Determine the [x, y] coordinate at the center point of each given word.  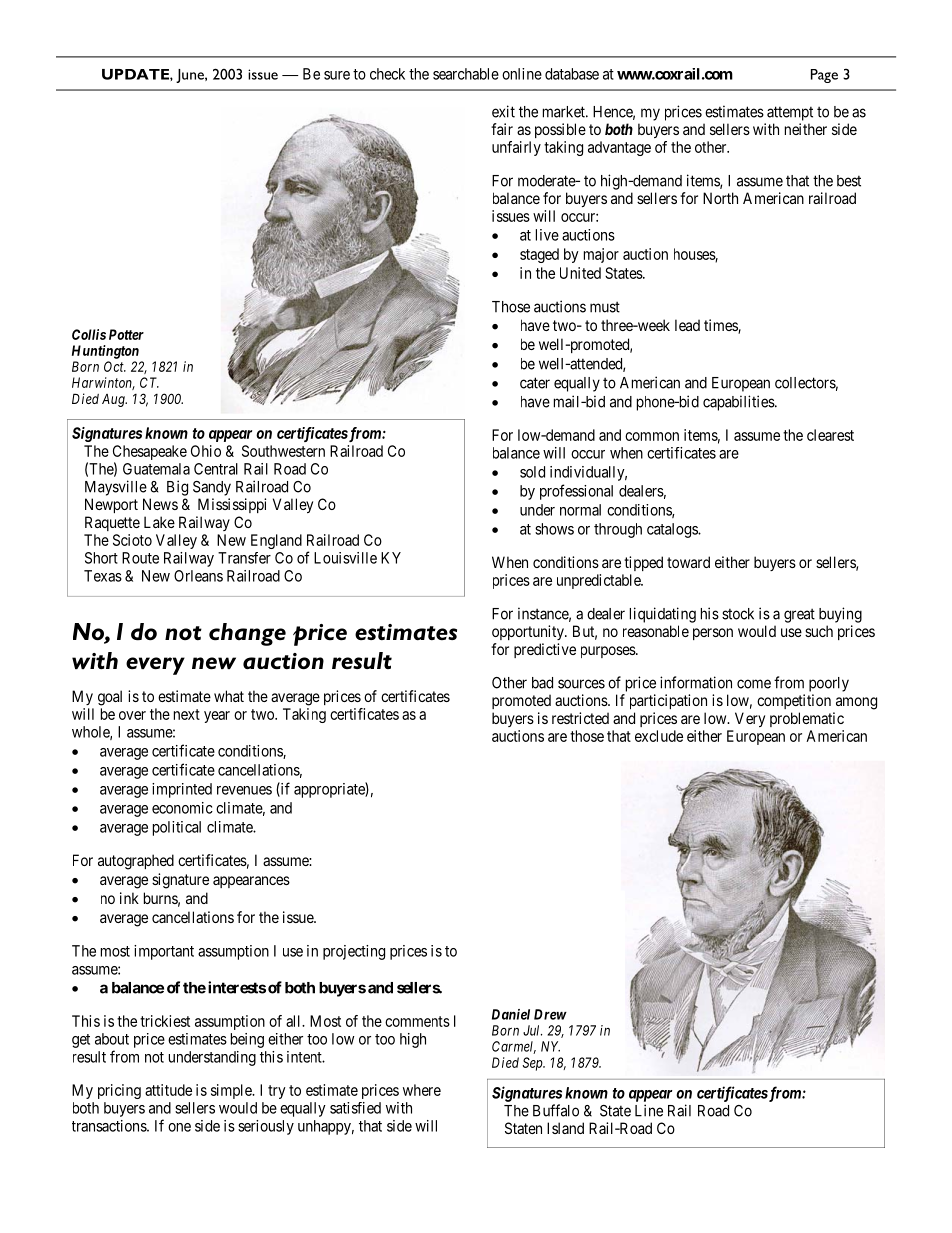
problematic [807, 719]
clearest [830, 435]
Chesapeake [150, 454]
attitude [168, 1090]
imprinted [182, 790]
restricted [580, 718]
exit [503, 111]
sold [532, 472]
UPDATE [136, 74]
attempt [790, 113]
